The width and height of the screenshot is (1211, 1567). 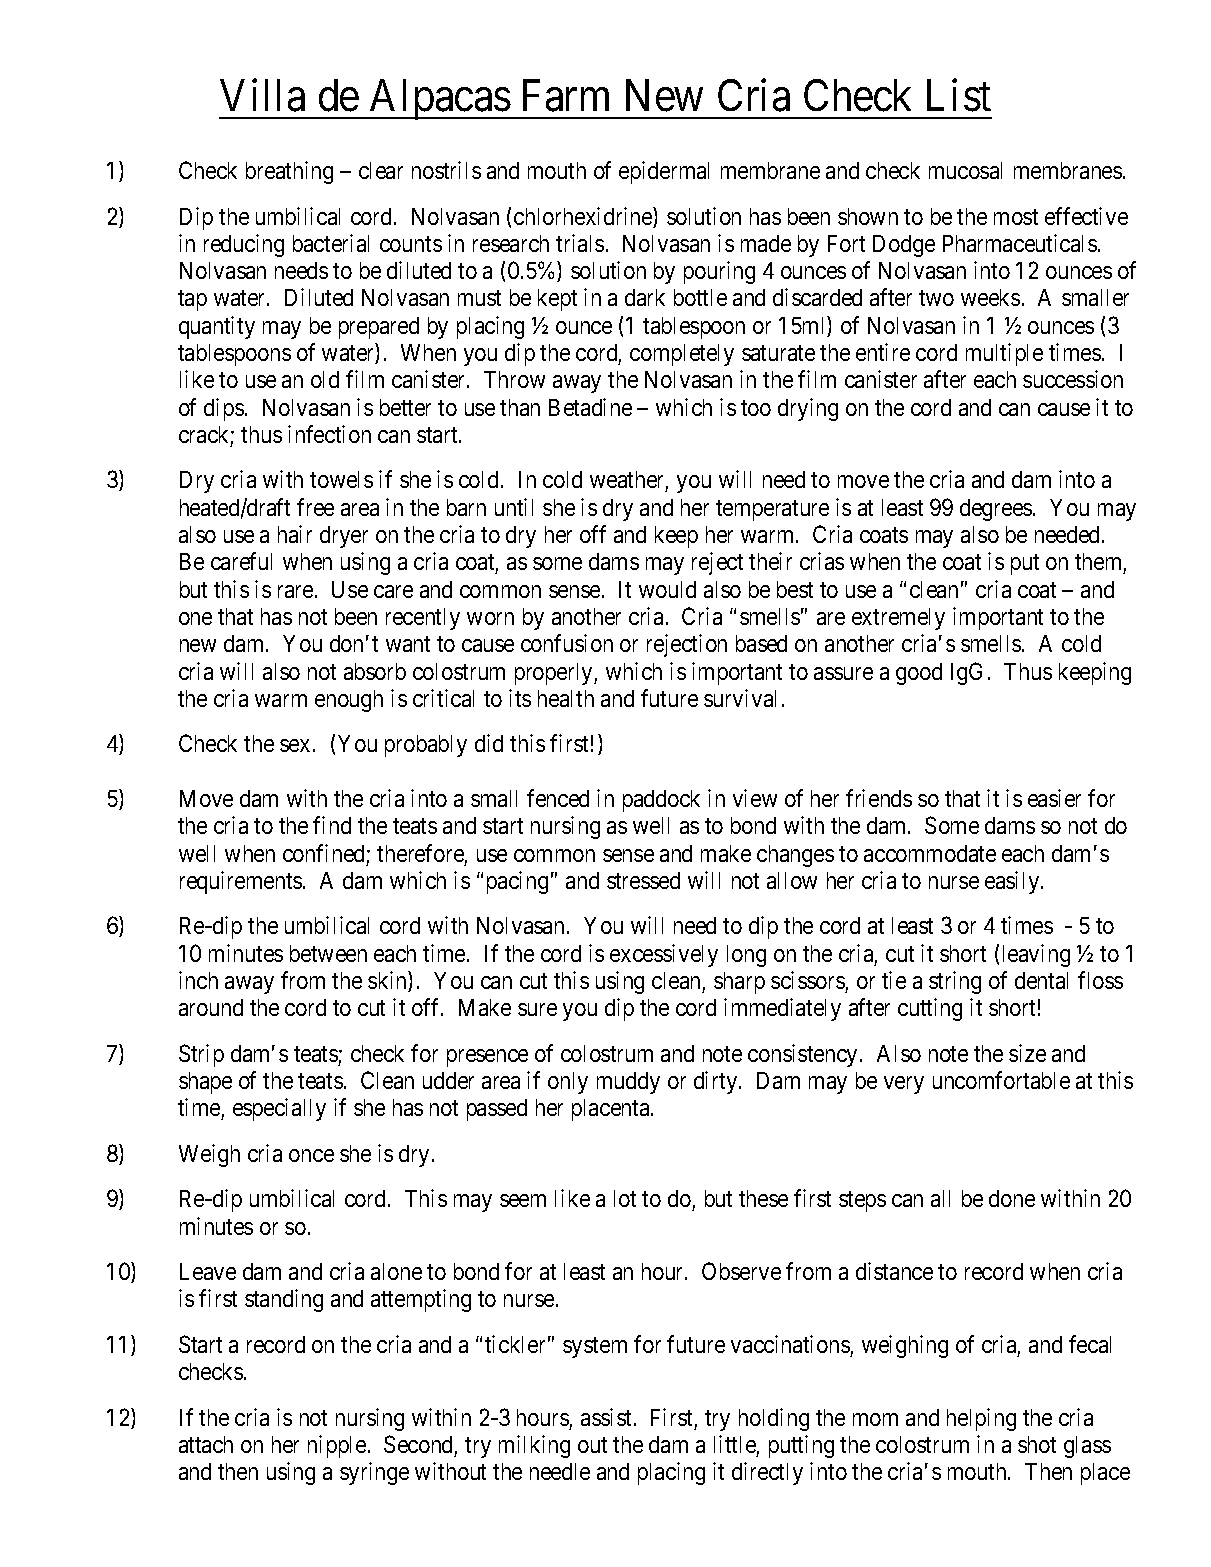 I want to click on mucosal, so click(x=965, y=170).
